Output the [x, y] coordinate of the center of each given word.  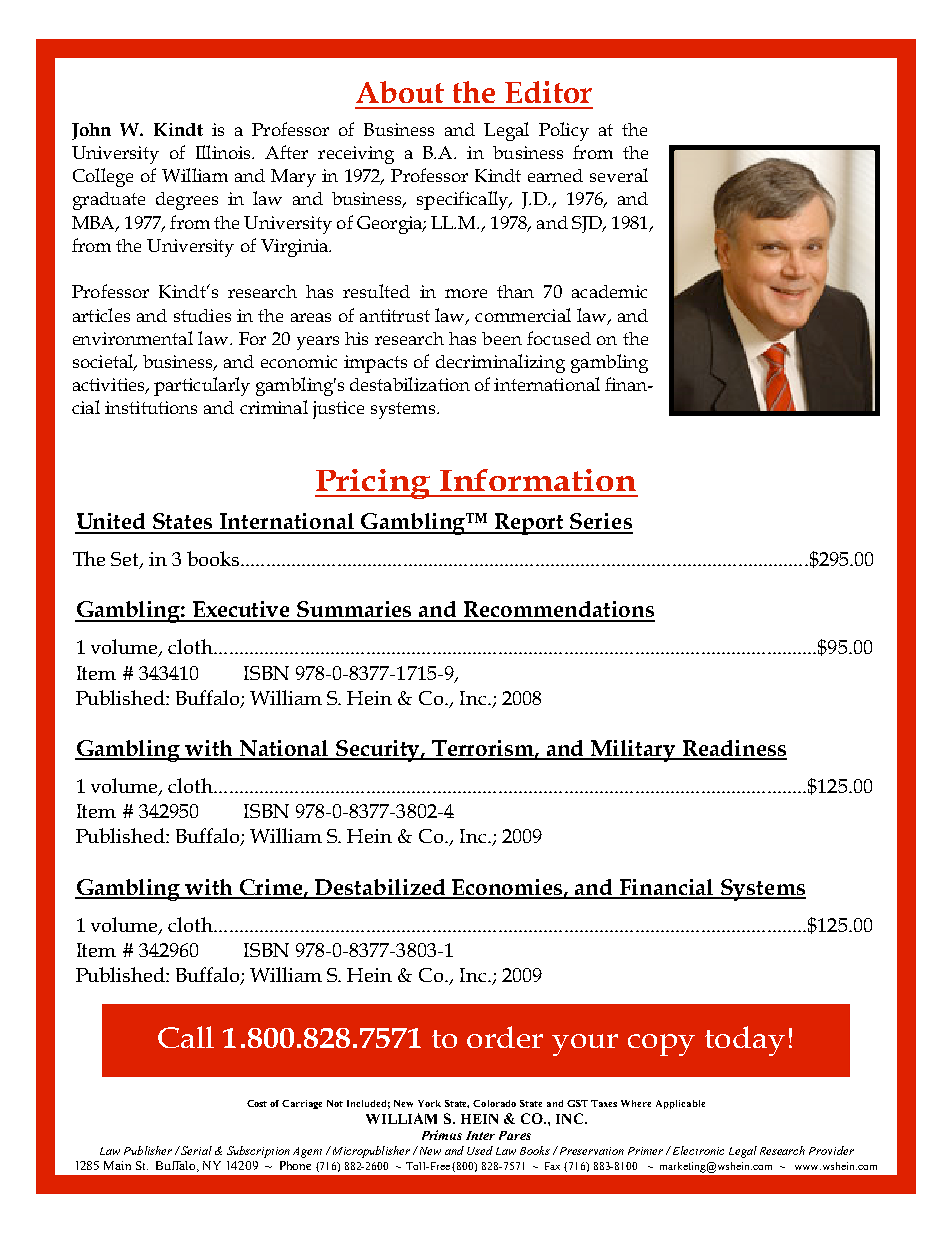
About [400, 92]
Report [530, 524]
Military [633, 751]
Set [126, 560]
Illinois [224, 152]
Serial [195, 1150]
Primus [442, 1135]
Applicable [680, 1104]
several [619, 175]
